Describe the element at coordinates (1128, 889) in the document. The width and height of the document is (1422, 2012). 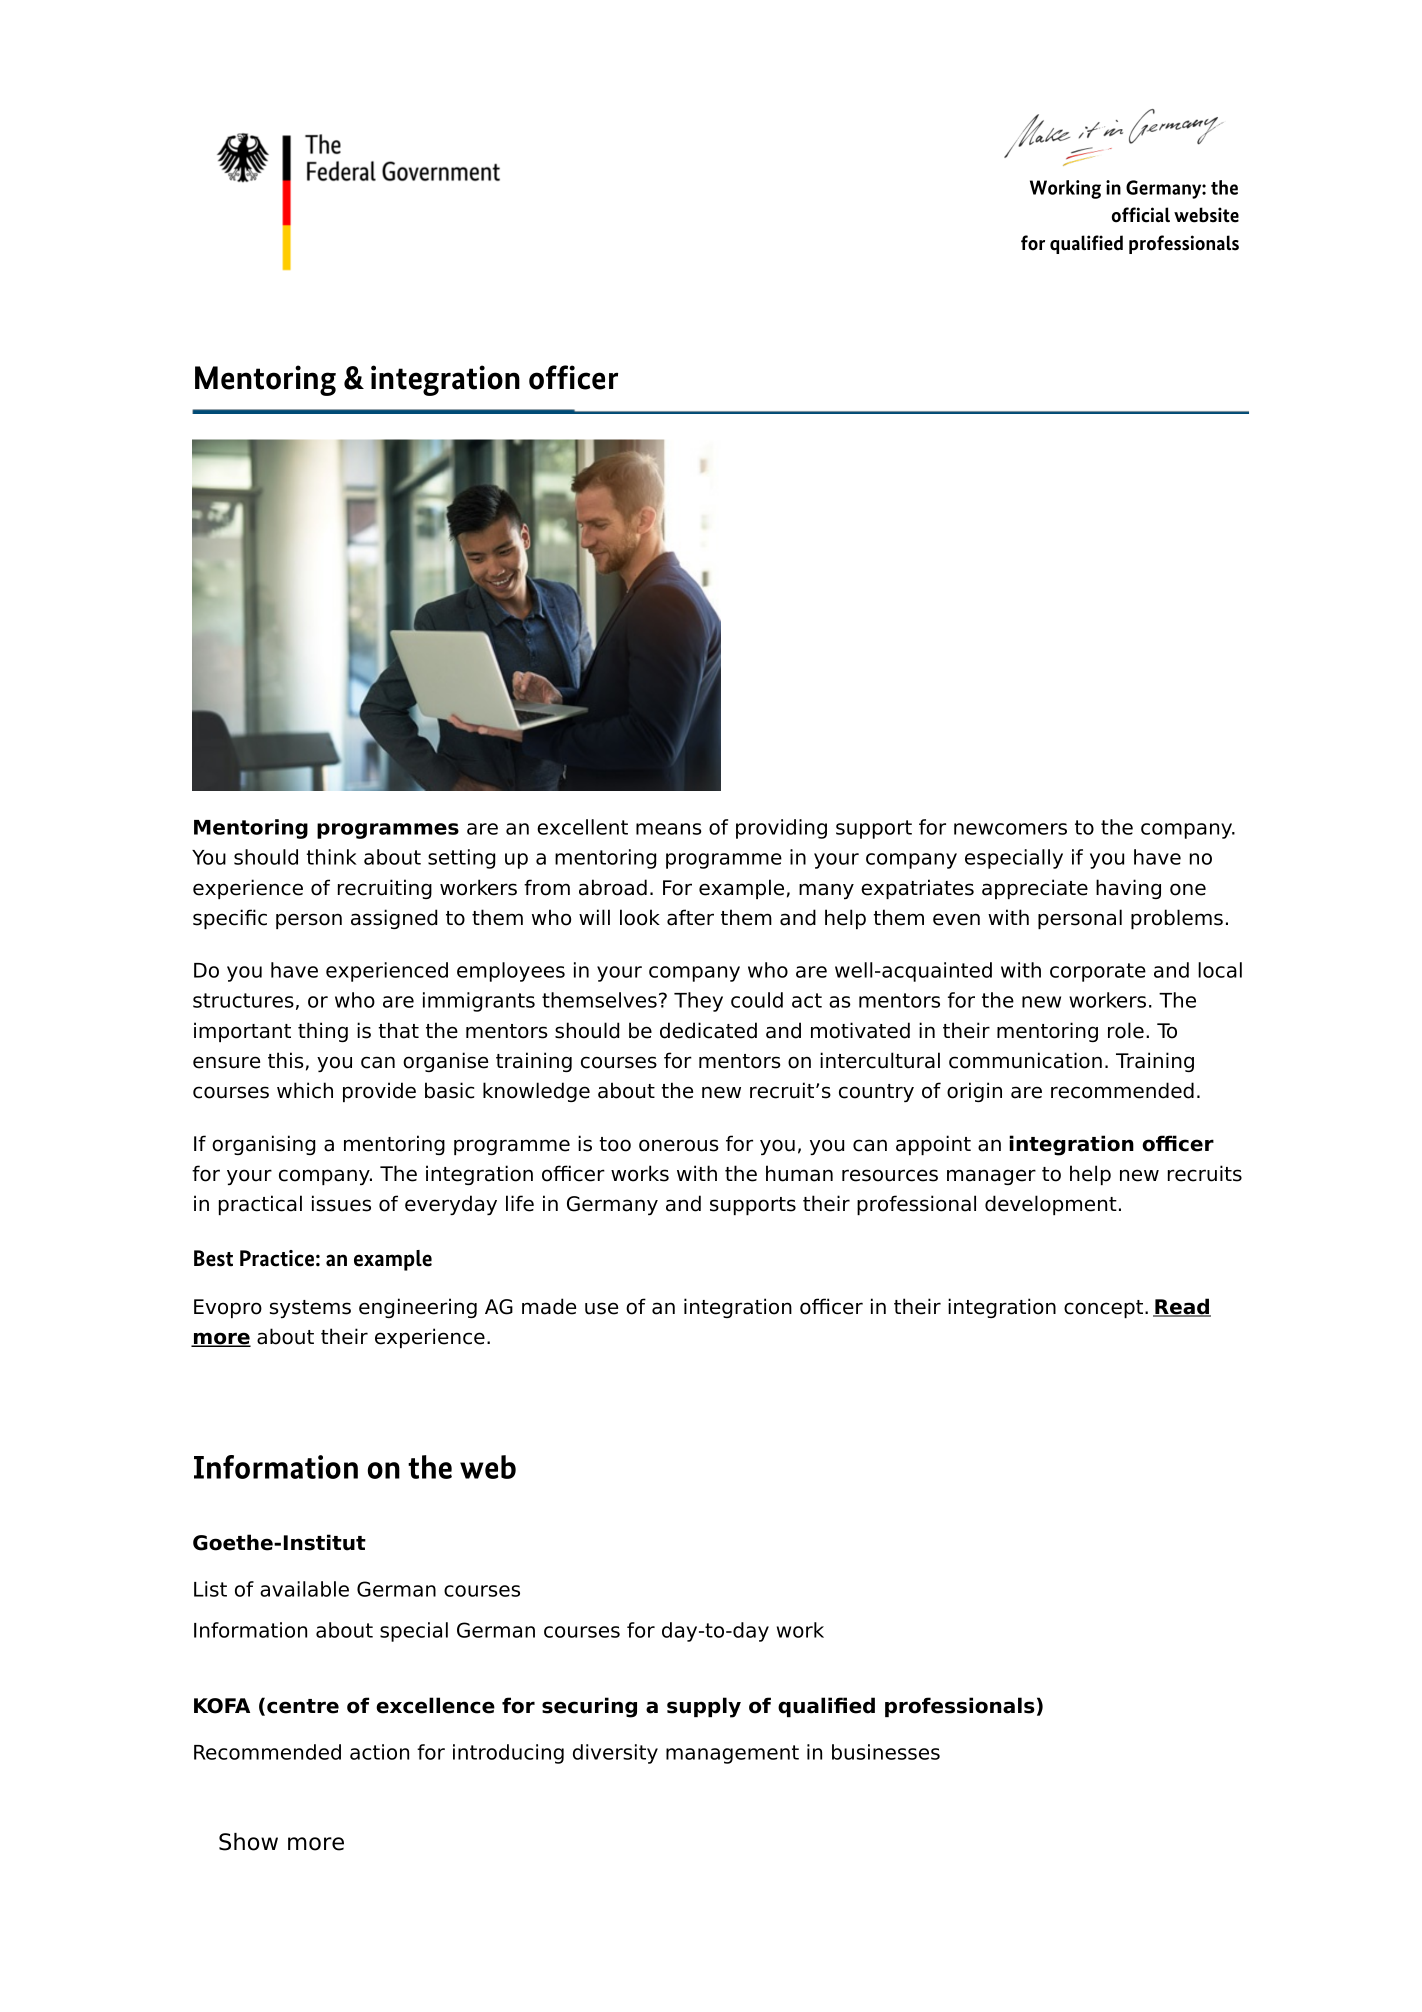
I see `having` at that location.
